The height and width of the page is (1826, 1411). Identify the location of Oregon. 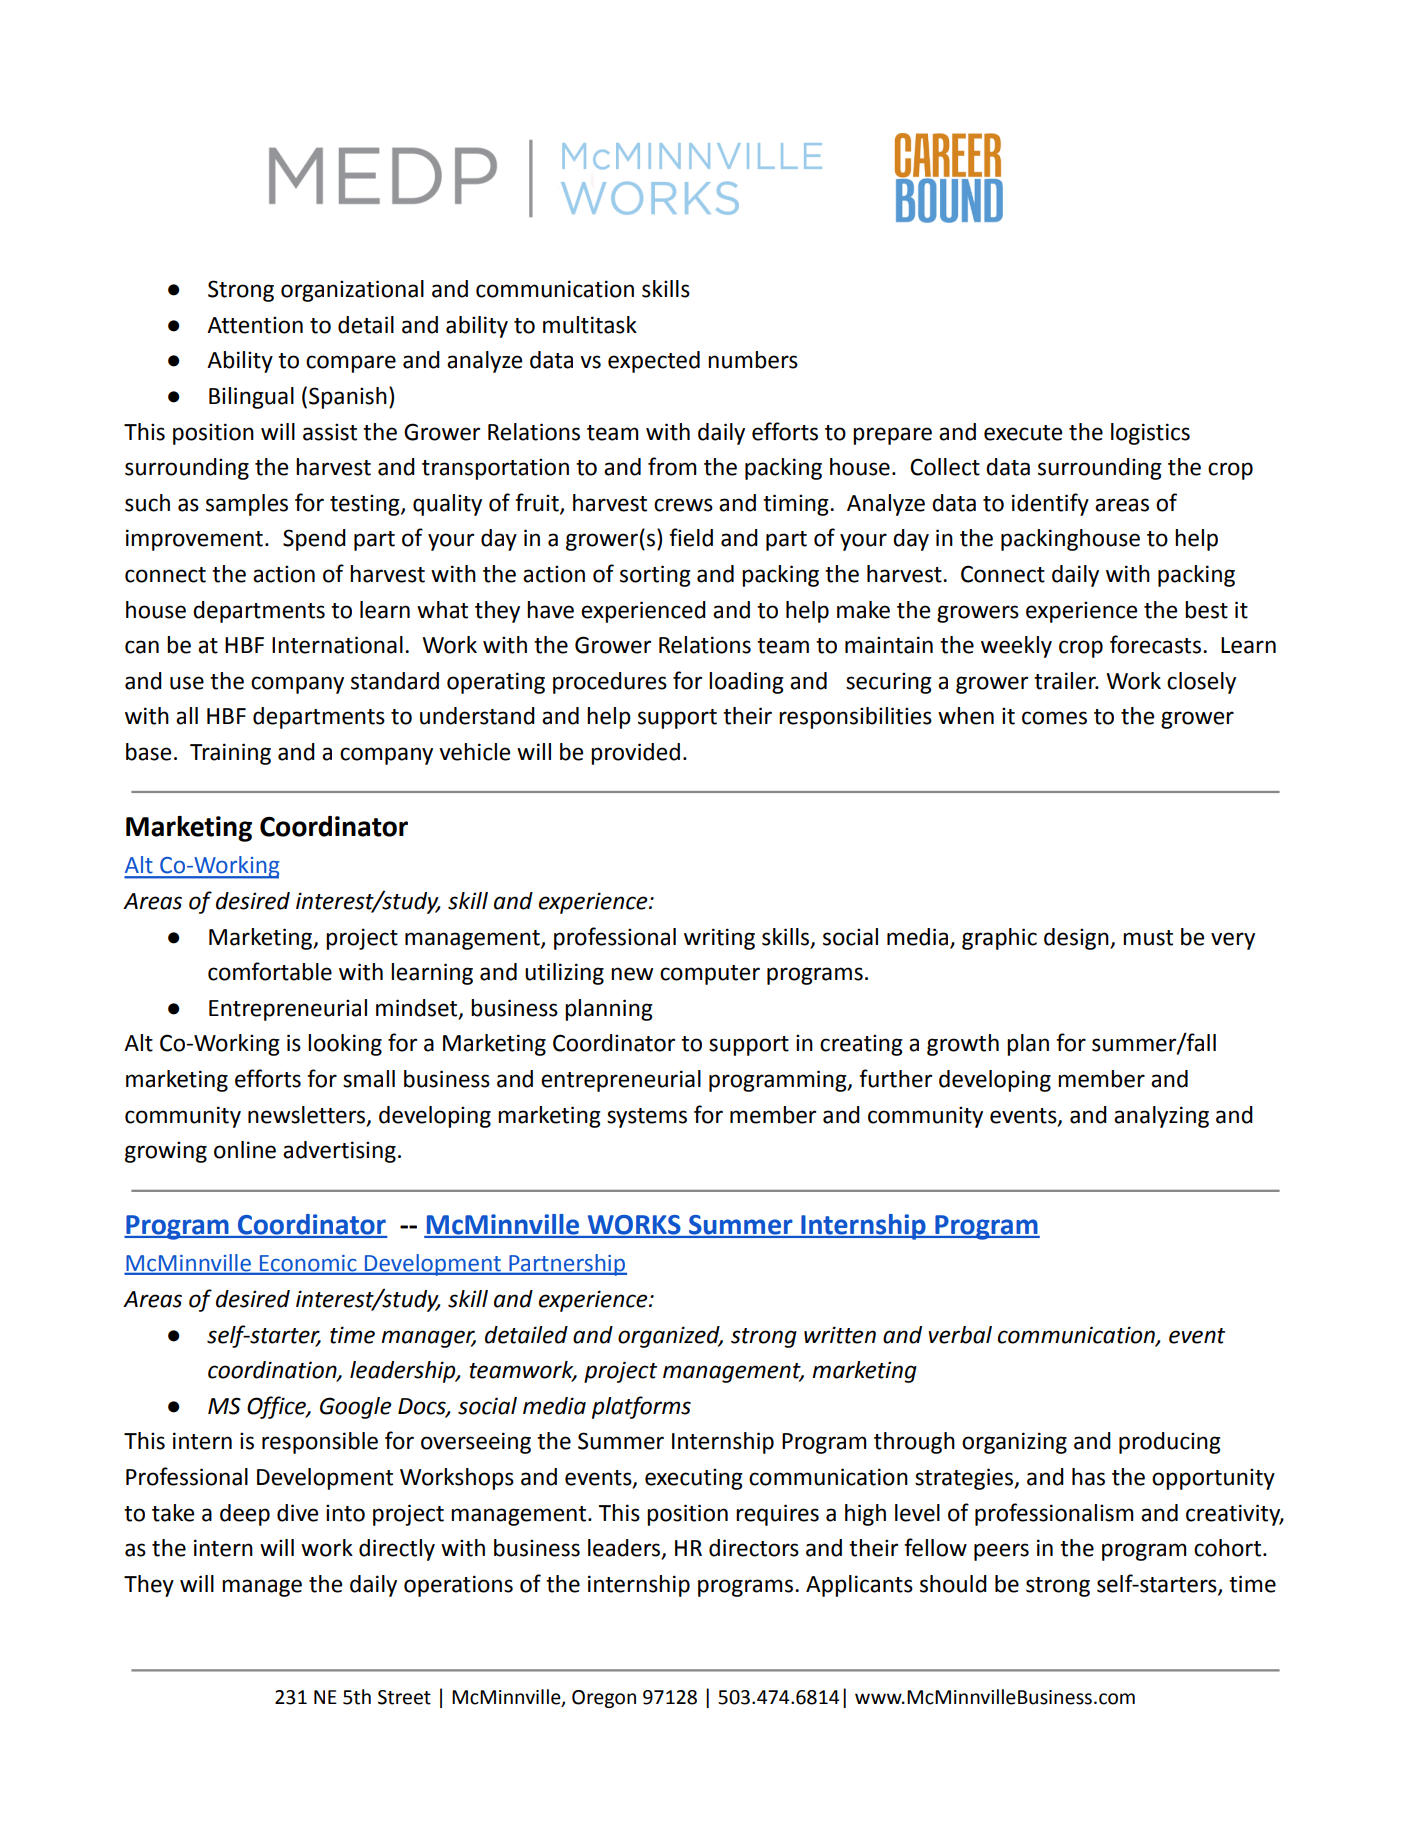
(604, 1699).
